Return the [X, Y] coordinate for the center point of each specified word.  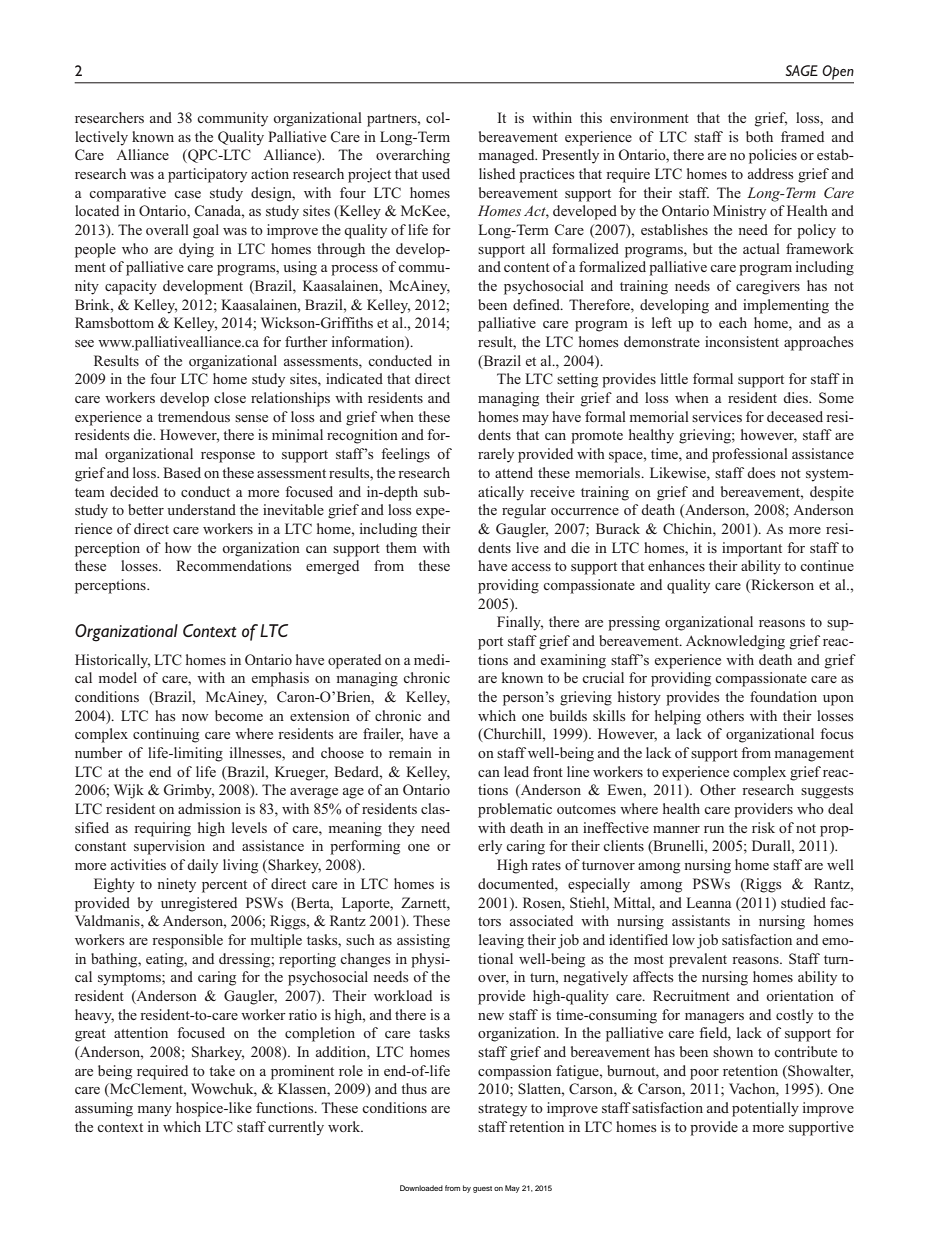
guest [482, 1189]
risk [763, 827]
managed [507, 156]
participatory [207, 175]
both [759, 136]
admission [209, 808]
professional [750, 455]
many [154, 1111]
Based [182, 472]
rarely [496, 455]
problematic [515, 810]
